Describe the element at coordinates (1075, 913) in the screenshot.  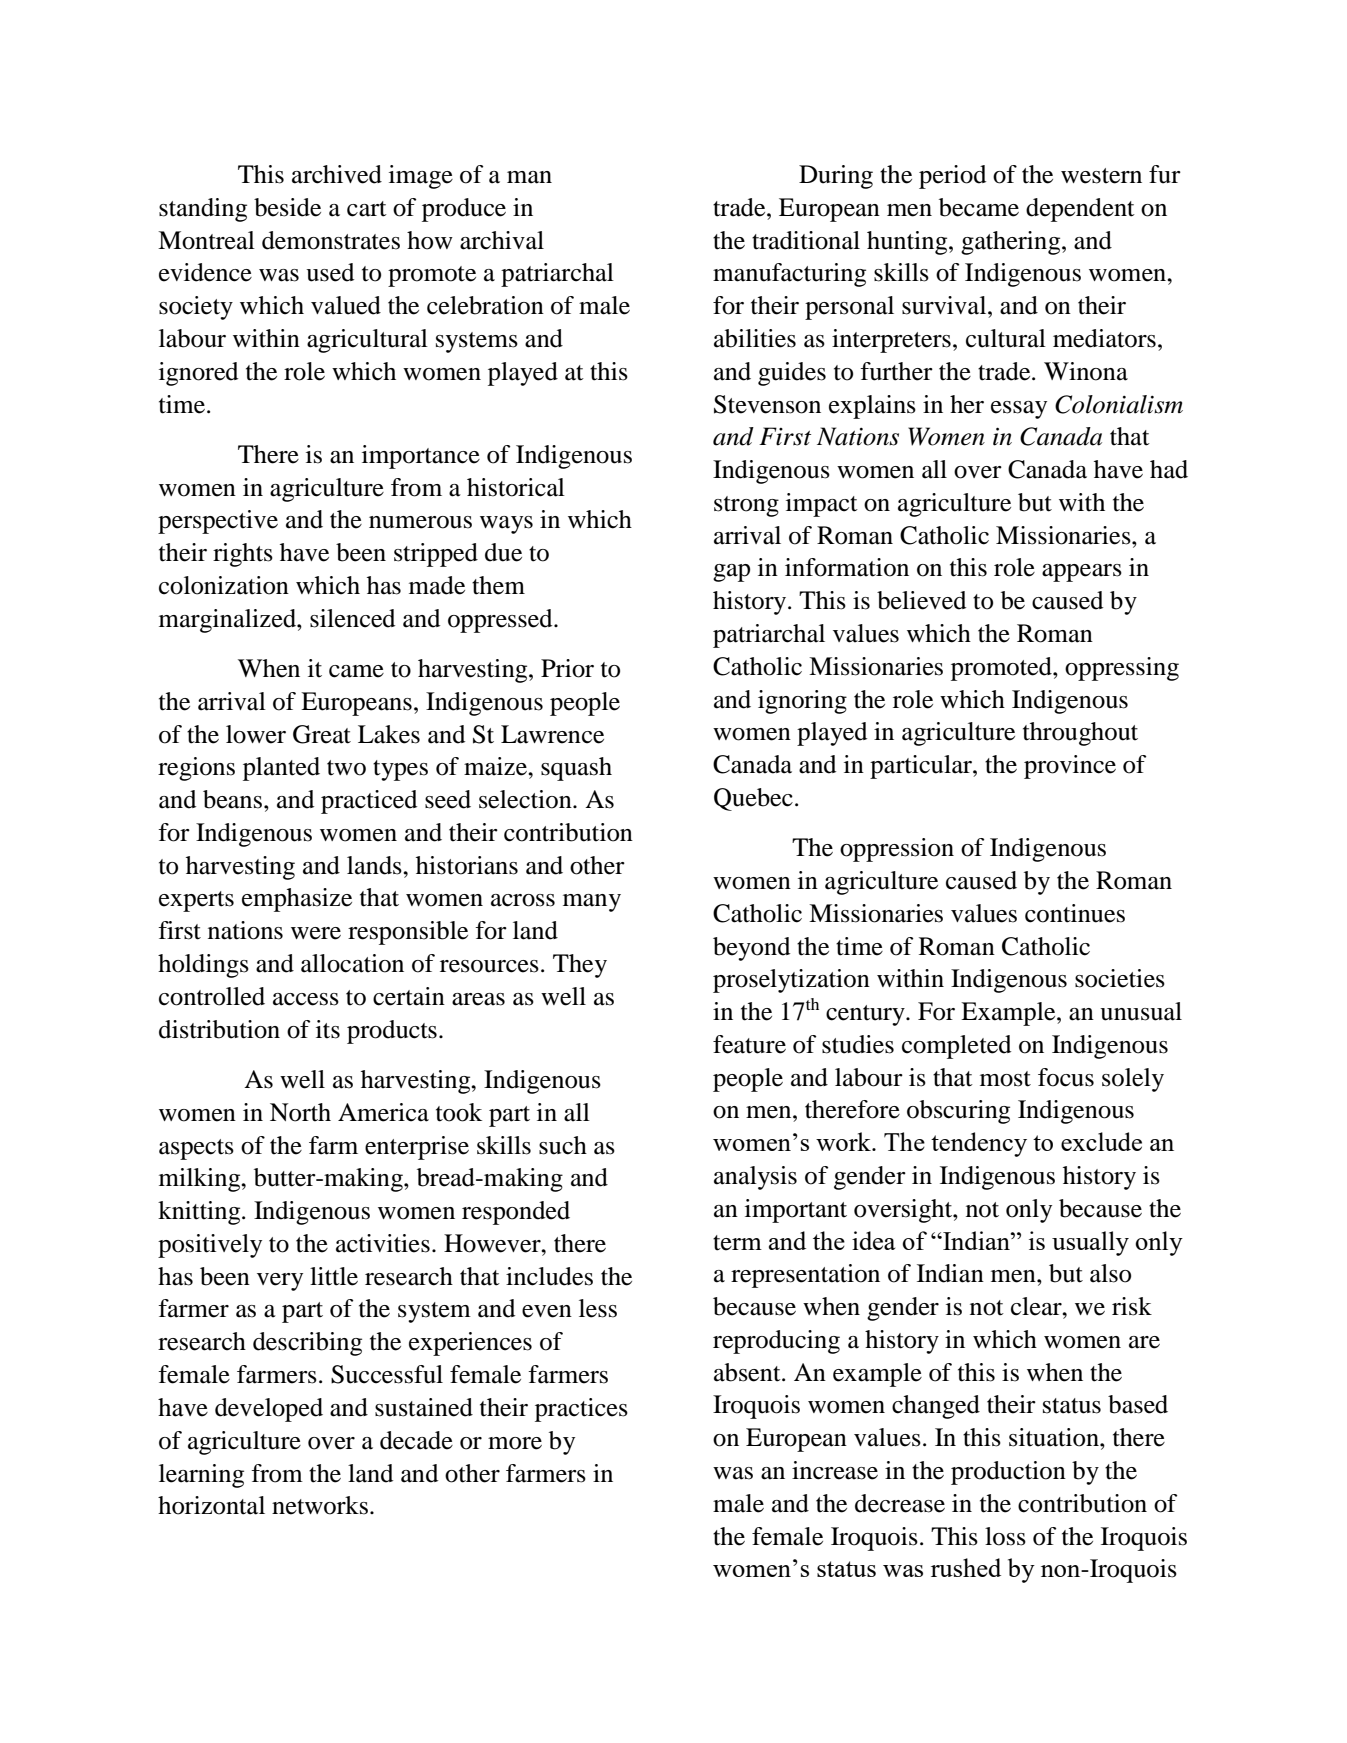
I see `continues` at that location.
